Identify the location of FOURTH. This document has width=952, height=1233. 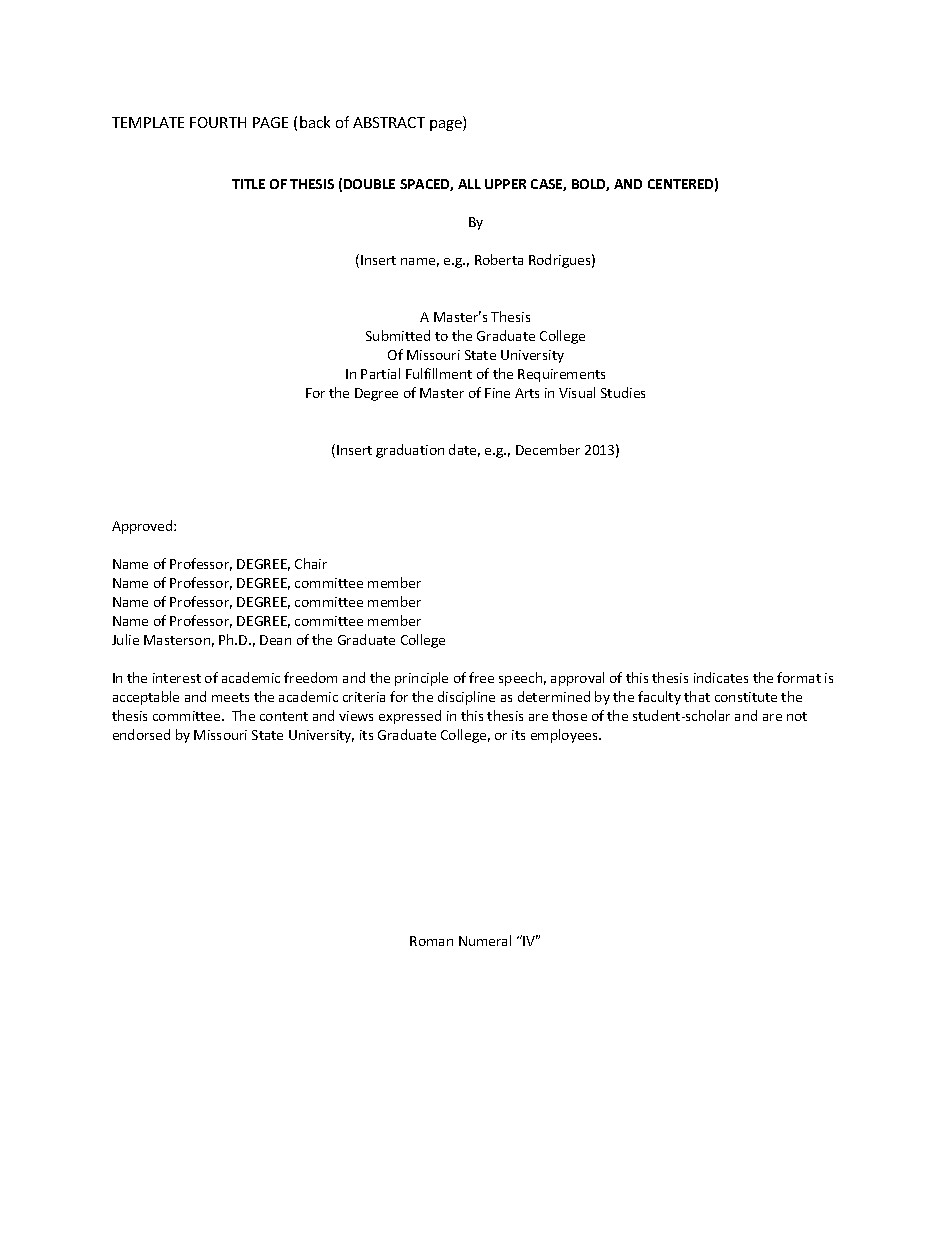
(218, 122).
